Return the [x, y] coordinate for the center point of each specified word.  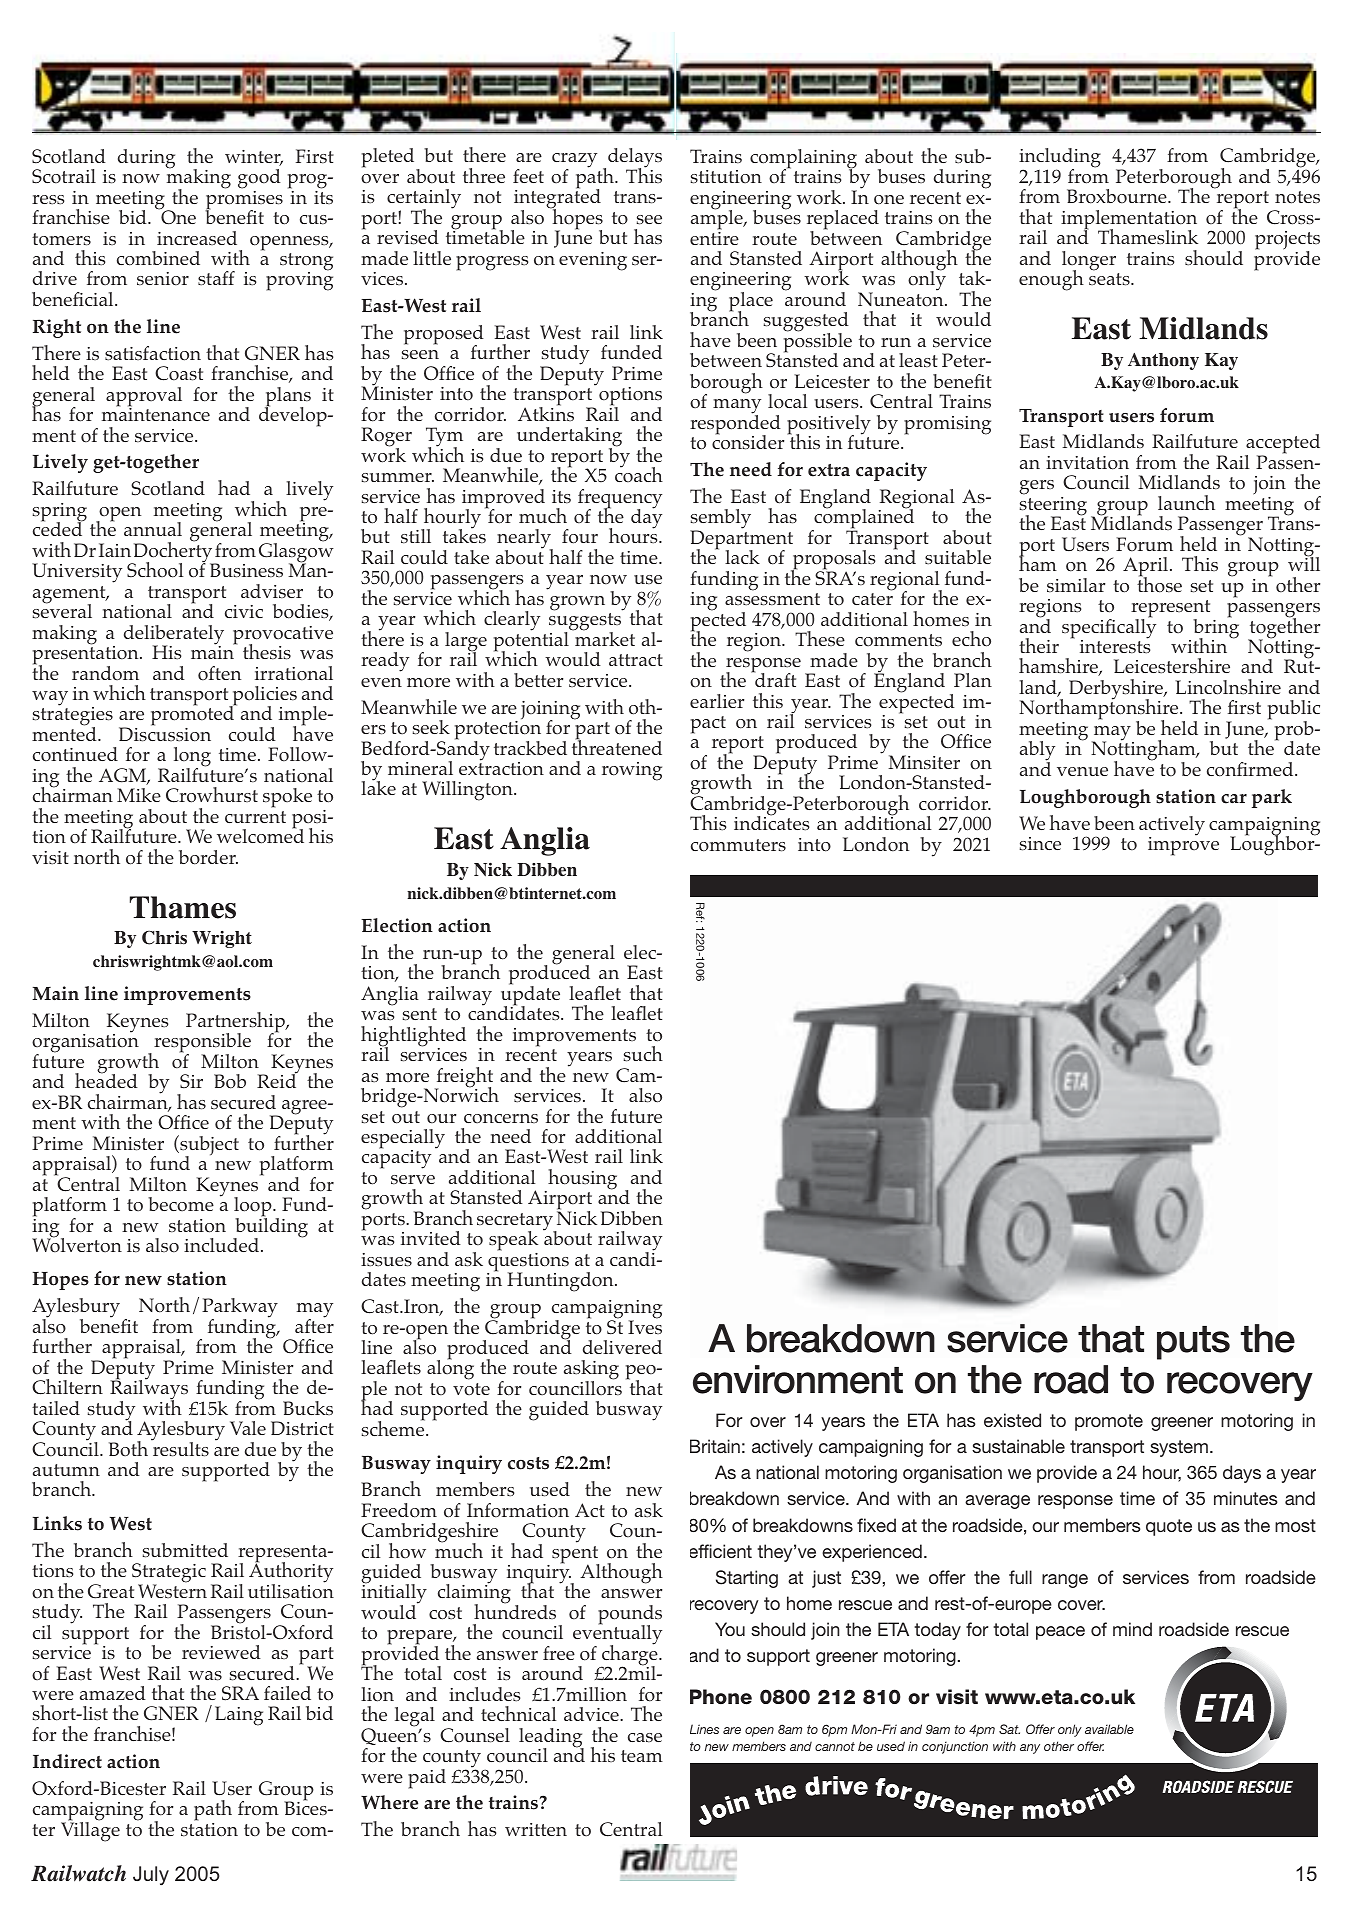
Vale [248, 1428]
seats [1110, 279]
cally [1136, 628]
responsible [202, 1044]
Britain [715, 1446]
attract [636, 660]
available [1109, 1729]
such [643, 1054]
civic [244, 611]
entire [714, 237]
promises [244, 200]
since [1040, 844]
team [642, 1756]
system [1179, 1448]
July [151, 1875]
